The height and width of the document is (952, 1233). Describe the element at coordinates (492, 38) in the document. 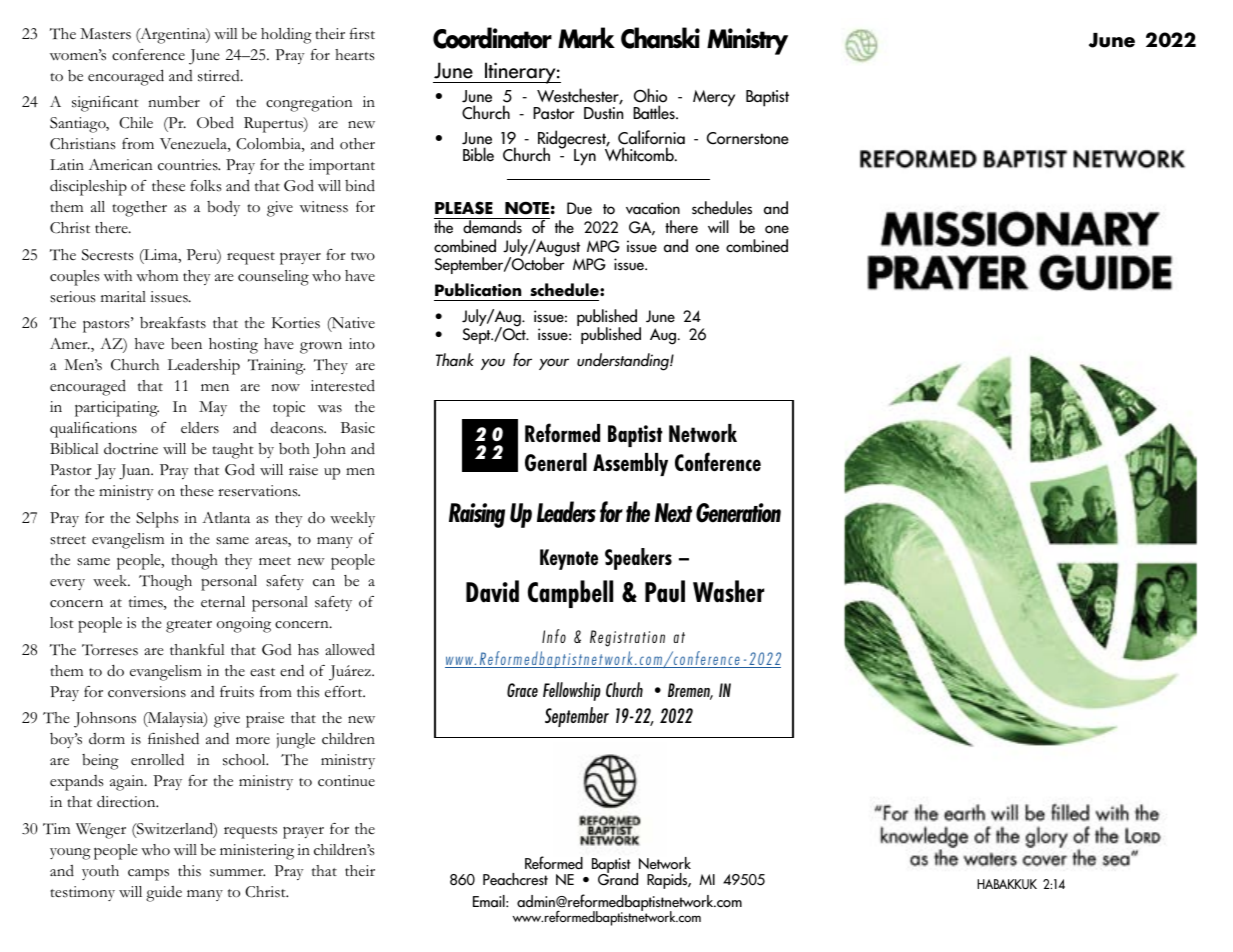

I see `Coordinator` at that location.
